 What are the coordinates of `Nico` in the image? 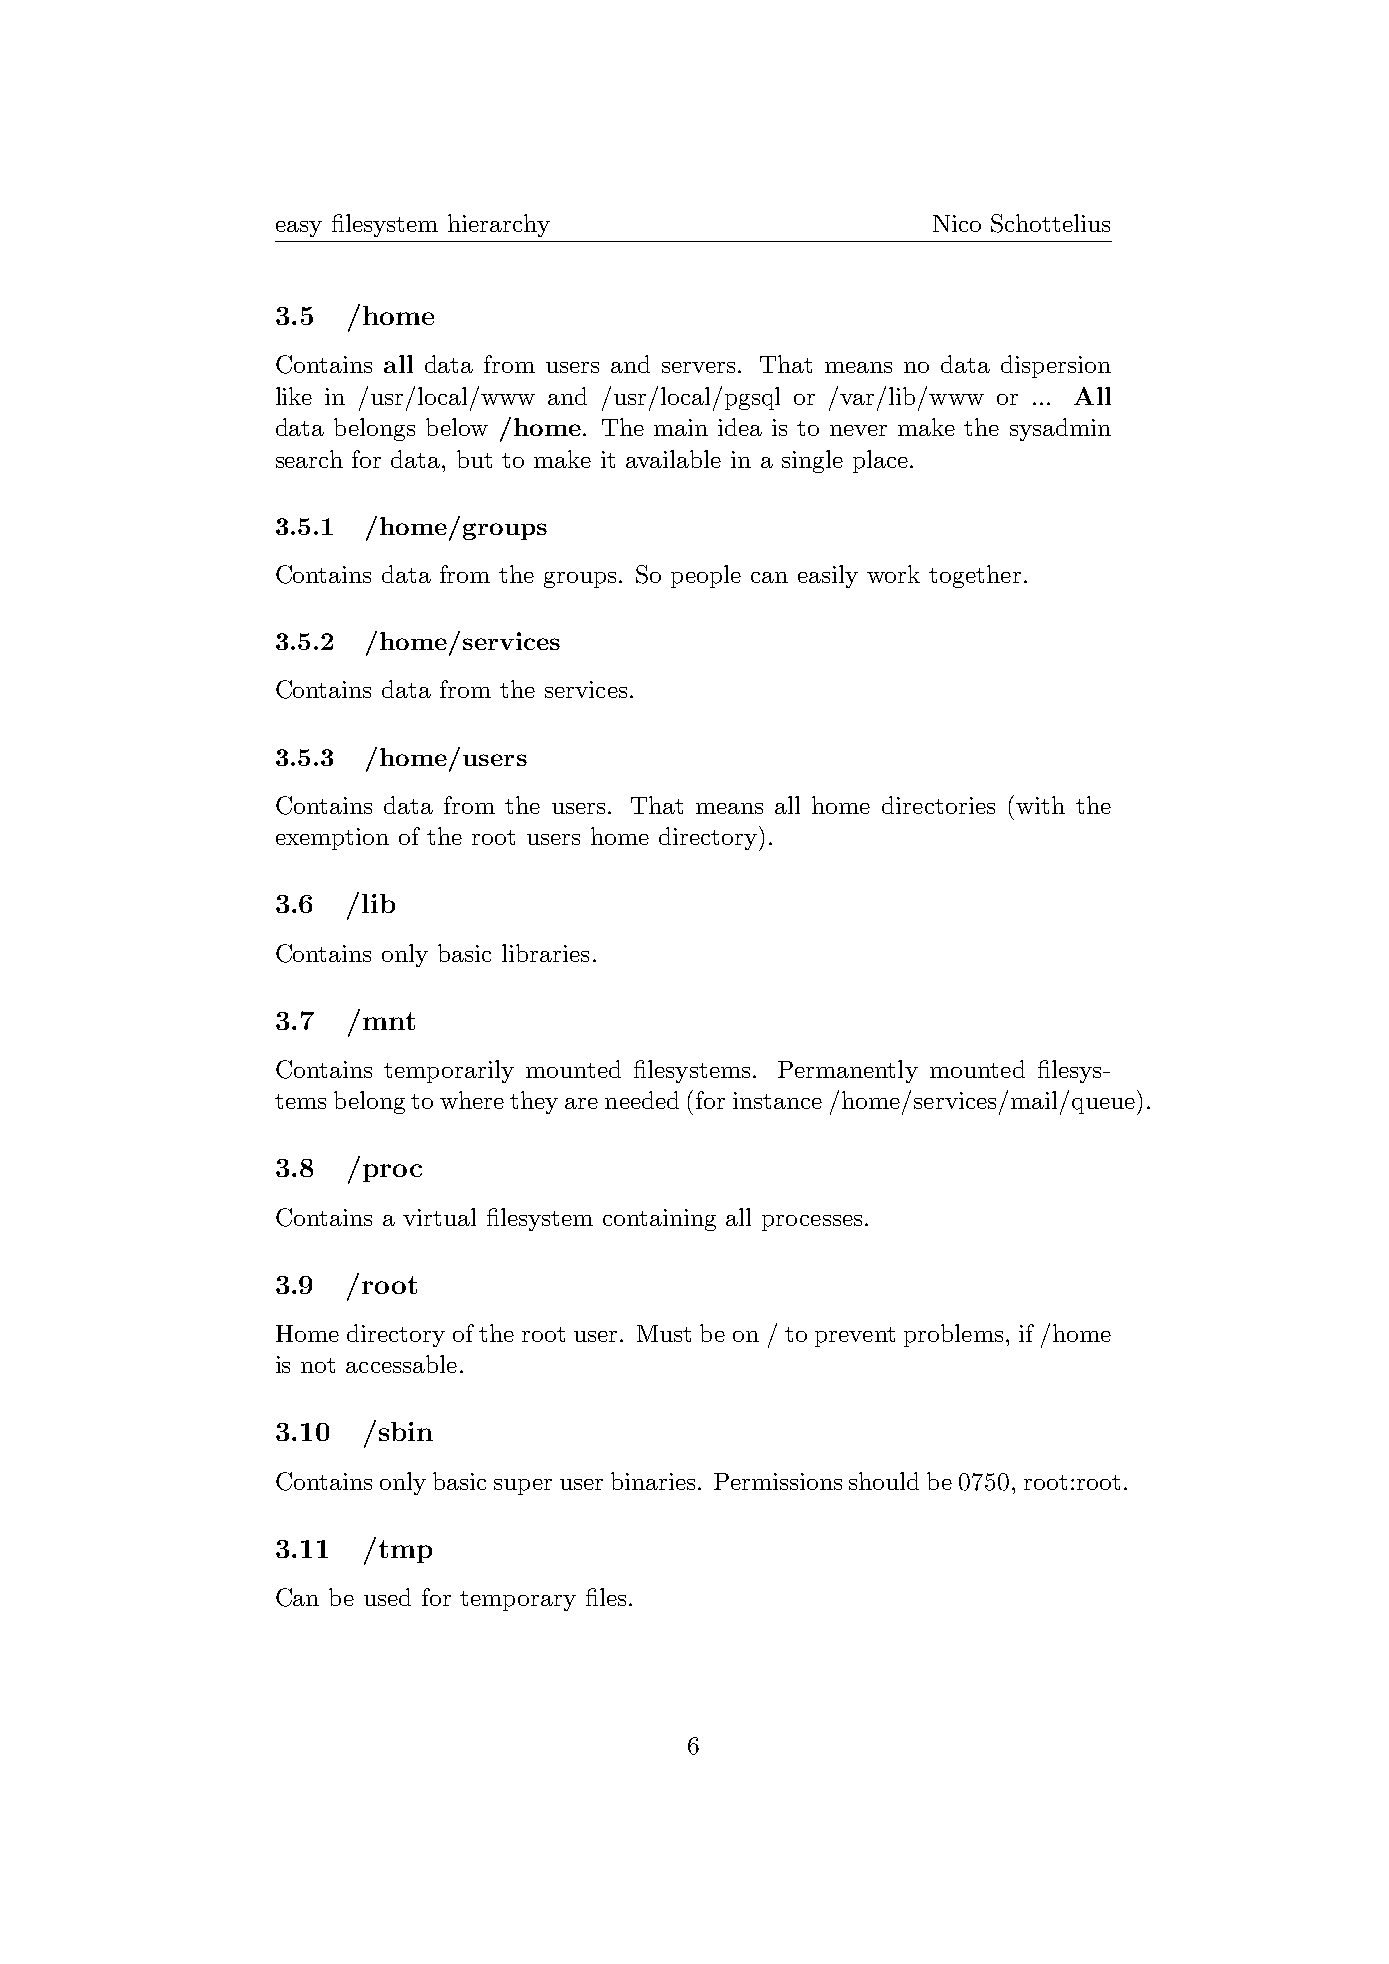 It's located at (957, 223).
